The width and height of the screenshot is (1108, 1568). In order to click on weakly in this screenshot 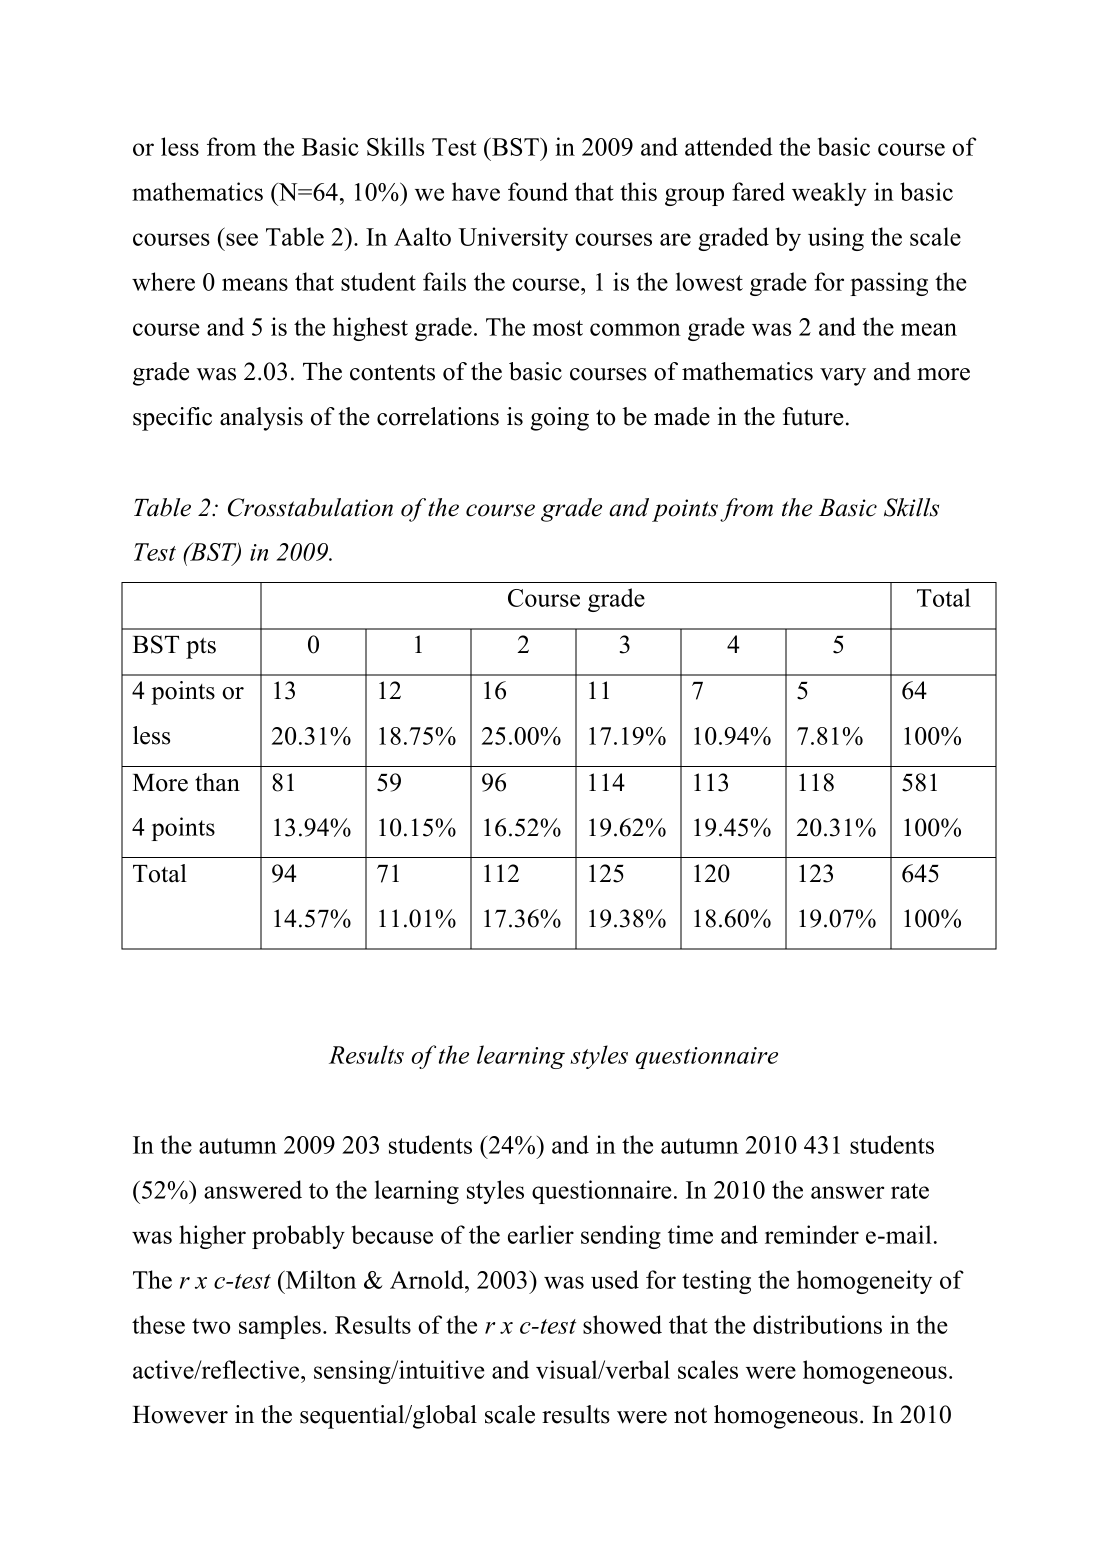, I will do `click(829, 194)`.
